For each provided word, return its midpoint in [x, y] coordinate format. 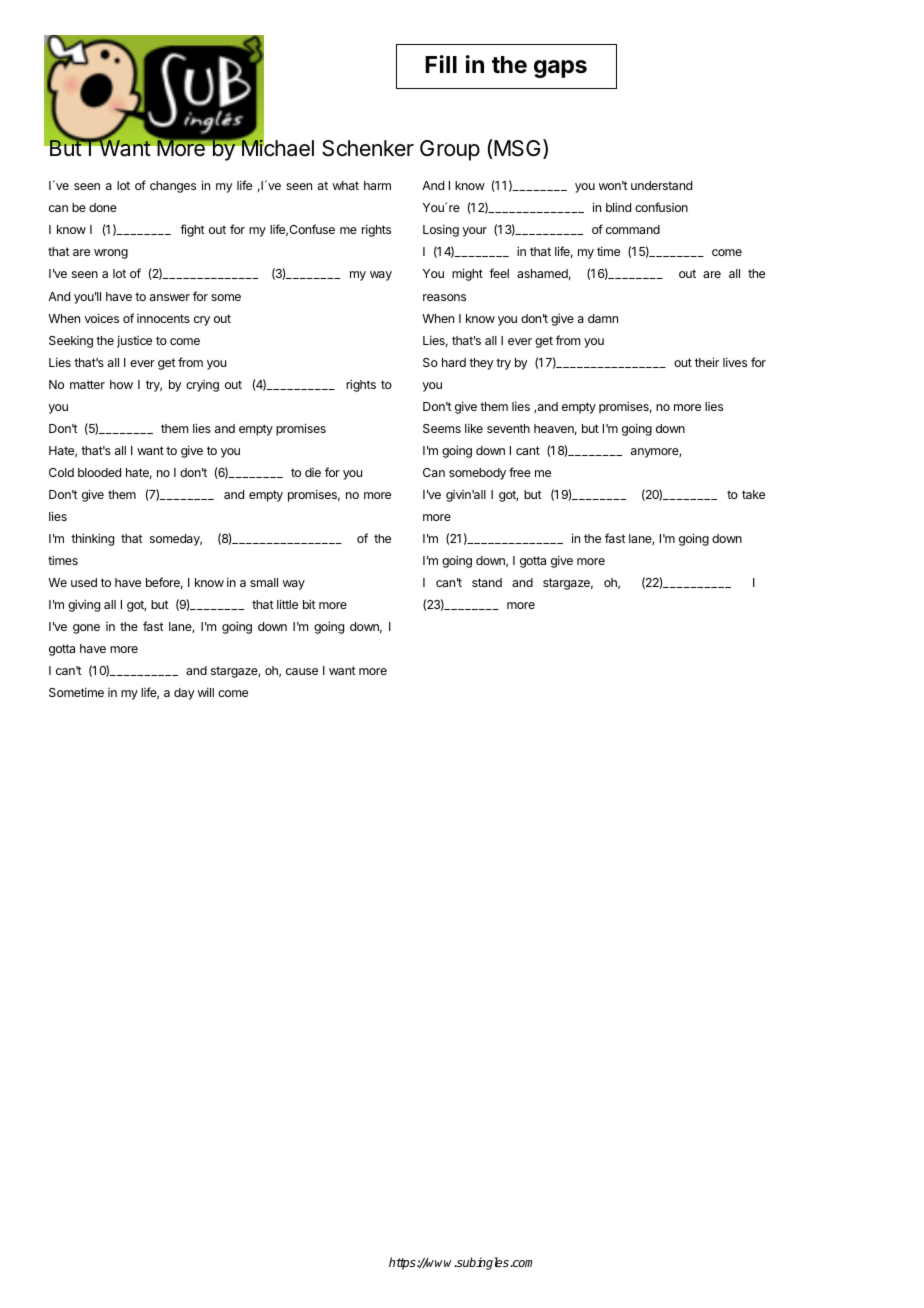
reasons [444, 297]
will [206, 692]
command [633, 229]
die [313, 472]
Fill [441, 64]
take [753, 494]
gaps [560, 69]
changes [173, 187]
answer [170, 297]
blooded [99, 472]
